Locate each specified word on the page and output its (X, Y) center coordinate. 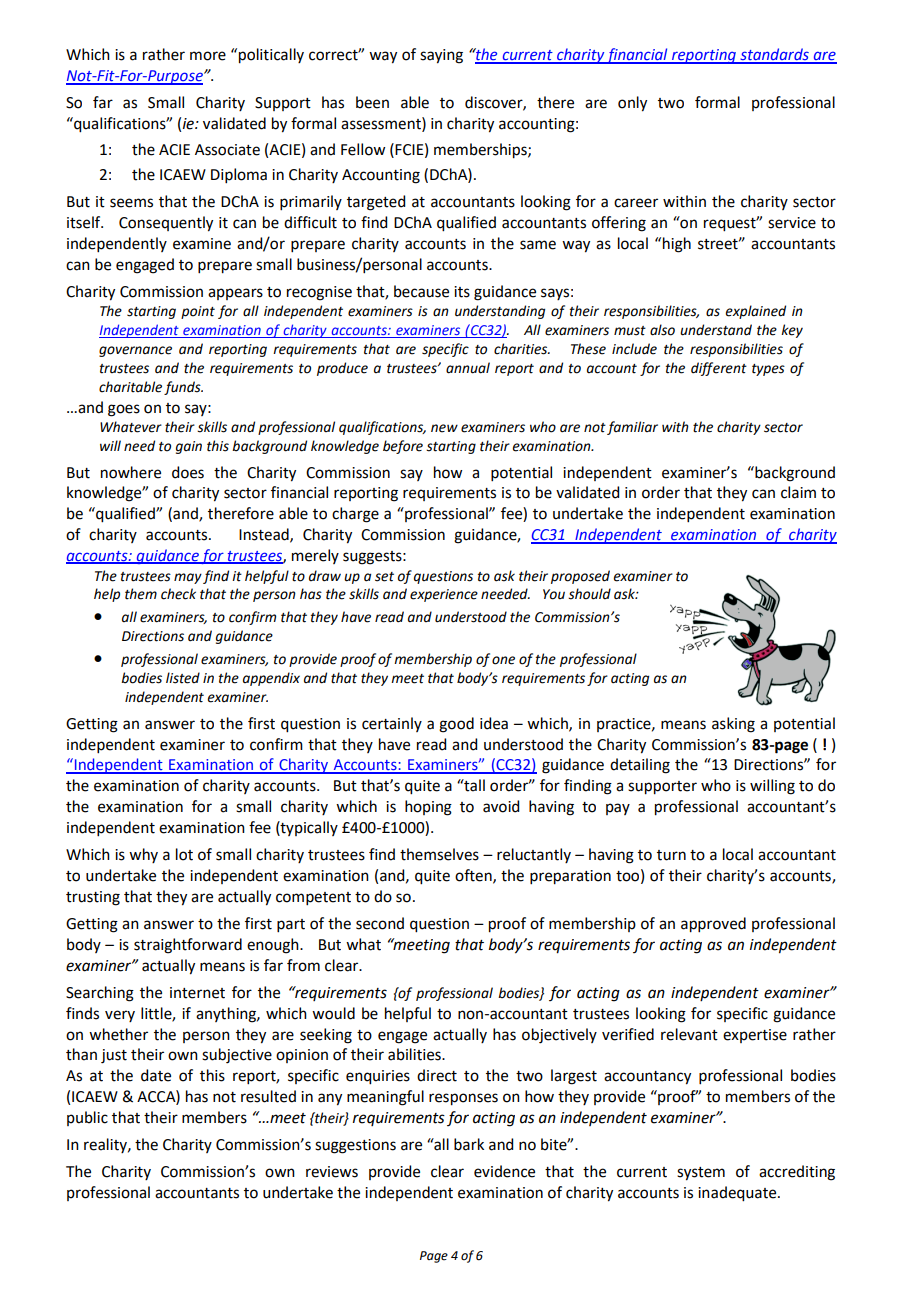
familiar (632, 428)
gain (189, 447)
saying (441, 56)
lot (184, 854)
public (87, 1118)
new (444, 428)
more (208, 56)
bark (469, 1144)
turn (671, 855)
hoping (428, 808)
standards (774, 55)
